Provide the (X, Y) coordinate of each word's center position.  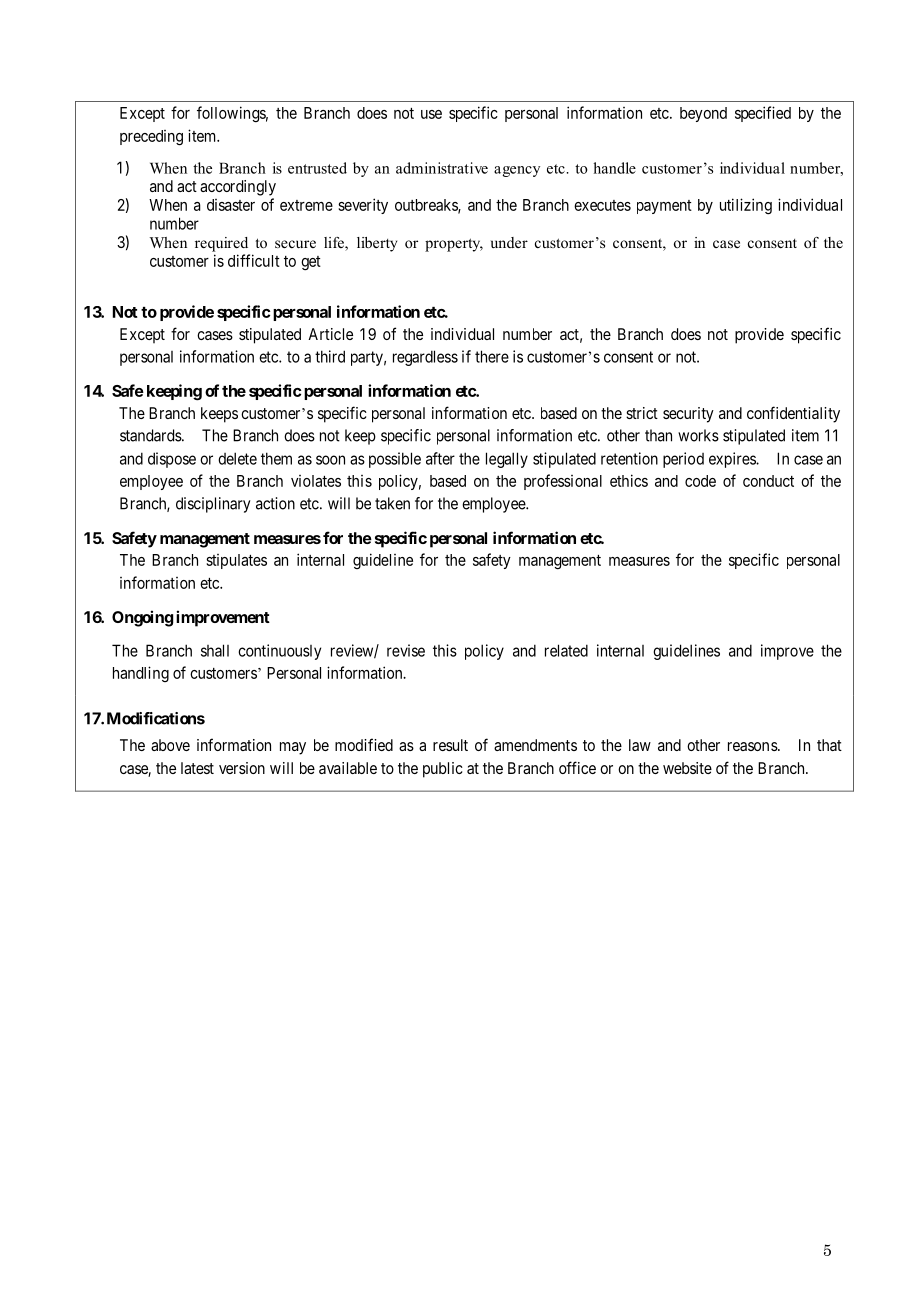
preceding (151, 138)
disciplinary (213, 505)
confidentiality (793, 414)
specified (763, 114)
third (330, 356)
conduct (768, 481)
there (492, 356)
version (242, 768)
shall (215, 650)
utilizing (746, 206)
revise (406, 650)
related (566, 650)
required (221, 244)
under (509, 242)
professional (563, 482)
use (431, 114)
